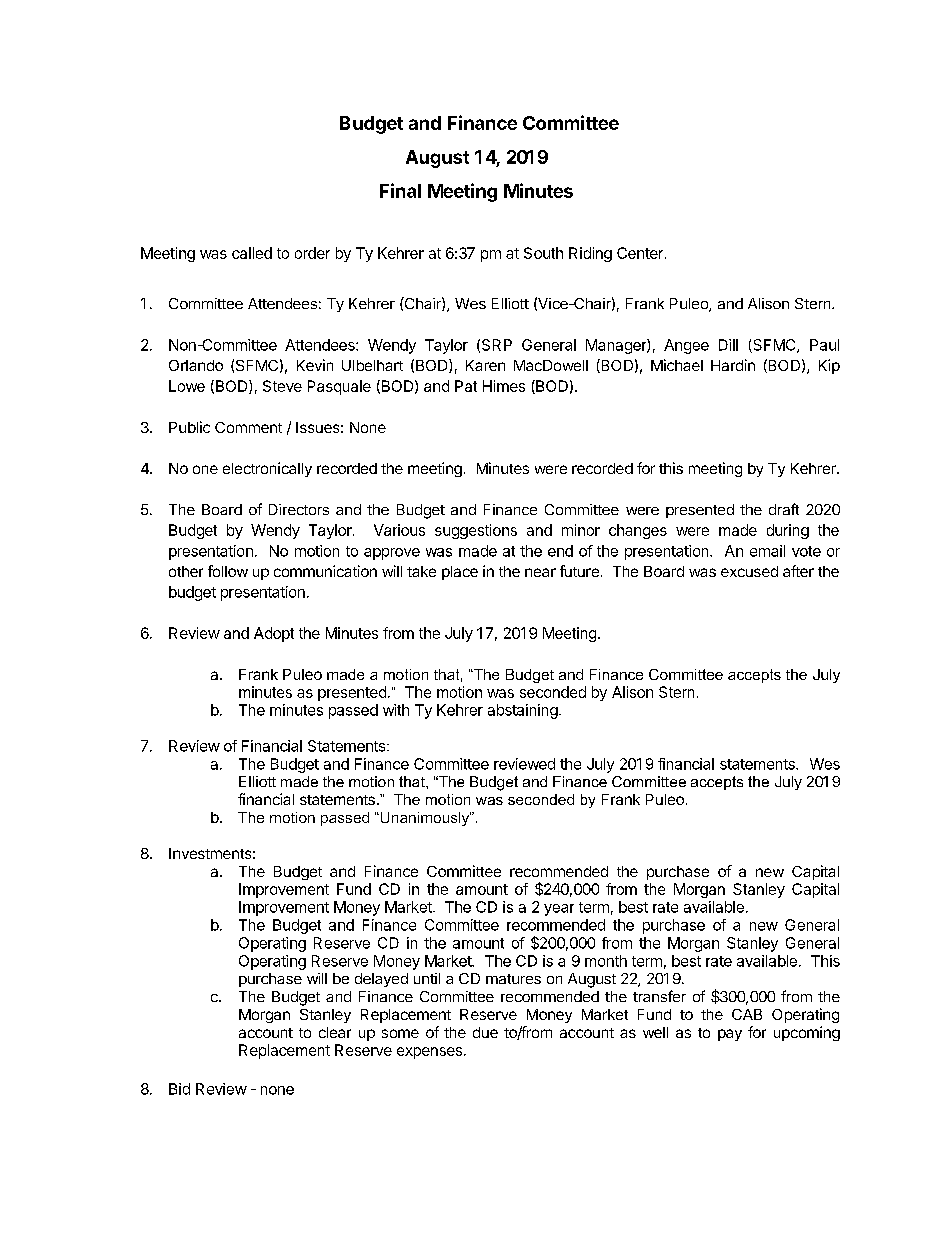 This page has width=952, height=1233. What do you see at coordinates (485, 1032) in the page?
I see `due` at bounding box center [485, 1032].
